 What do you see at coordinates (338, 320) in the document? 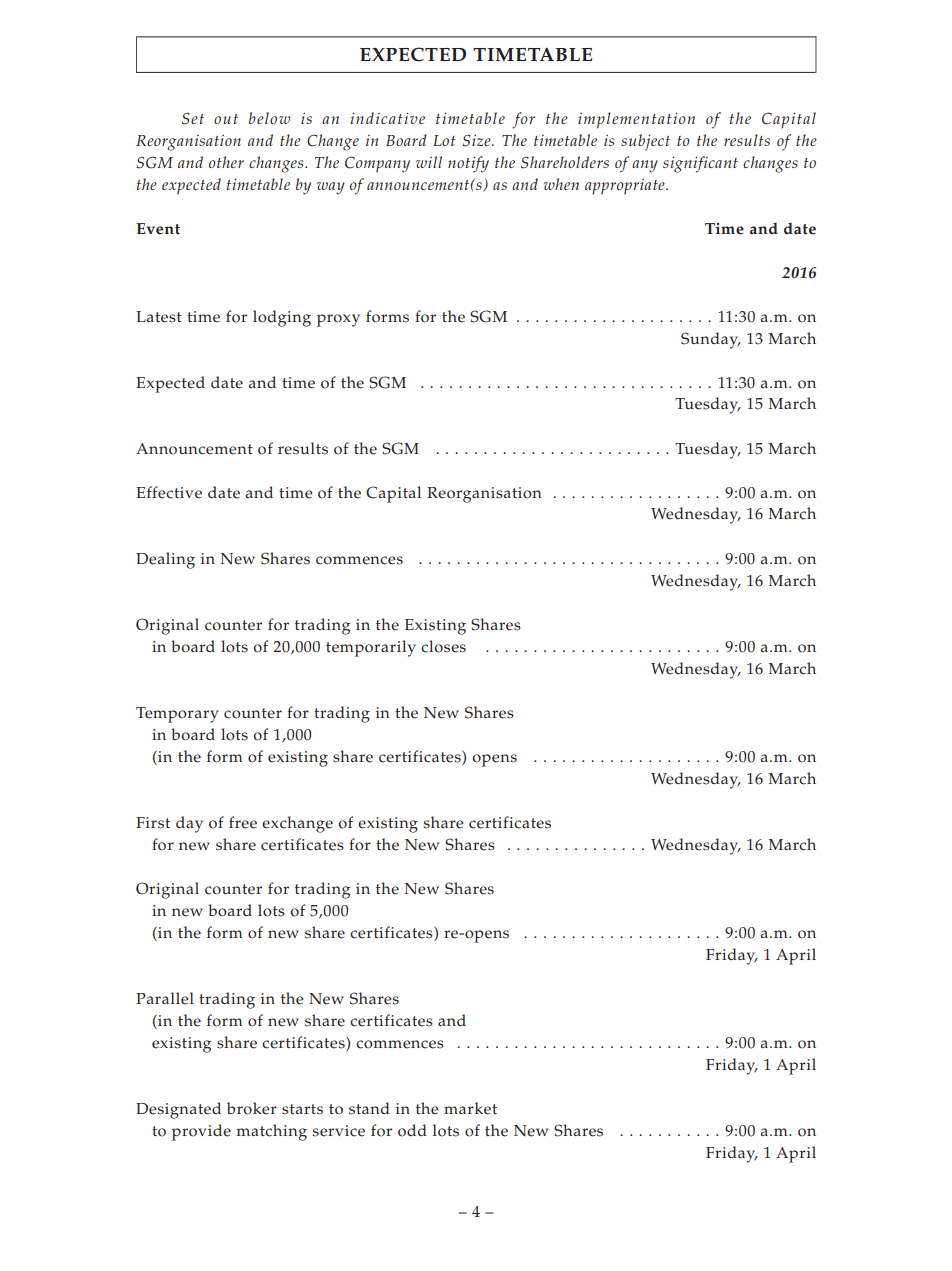
I see `proxy` at bounding box center [338, 320].
